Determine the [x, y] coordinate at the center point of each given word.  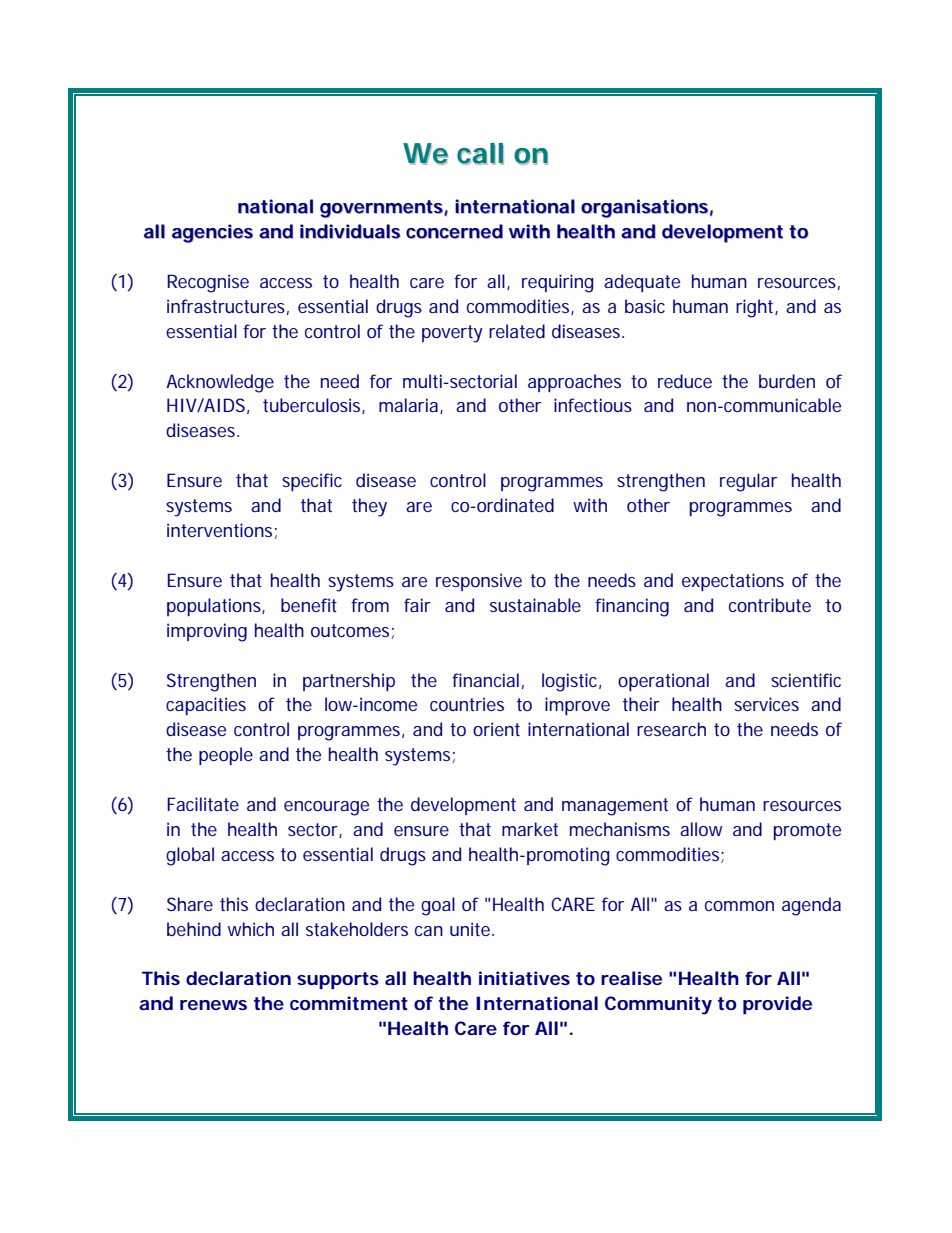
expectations [733, 582]
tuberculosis [314, 406]
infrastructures [228, 307]
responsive [479, 582]
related [517, 331]
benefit [309, 605]
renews [213, 1005]
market [530, 829]
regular [748, 482]
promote [807, 831]
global [190, 856]
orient [496, 729]
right [757, 308]
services [766, 704]
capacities [206, 706]
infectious [593, 405]
